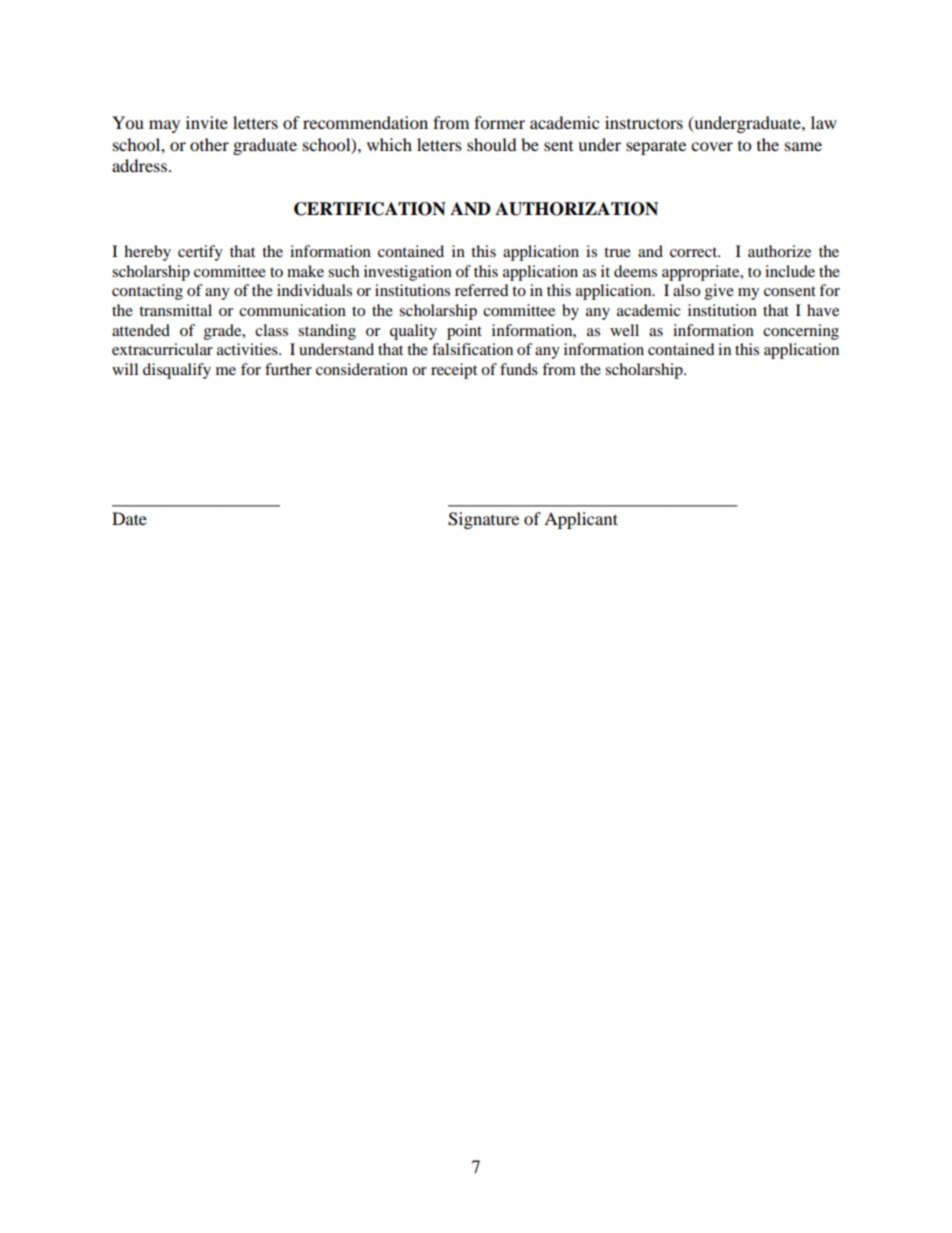 The width and height of the screenshot is (952, 1233). I want to click on Date, so click(129, 518).
